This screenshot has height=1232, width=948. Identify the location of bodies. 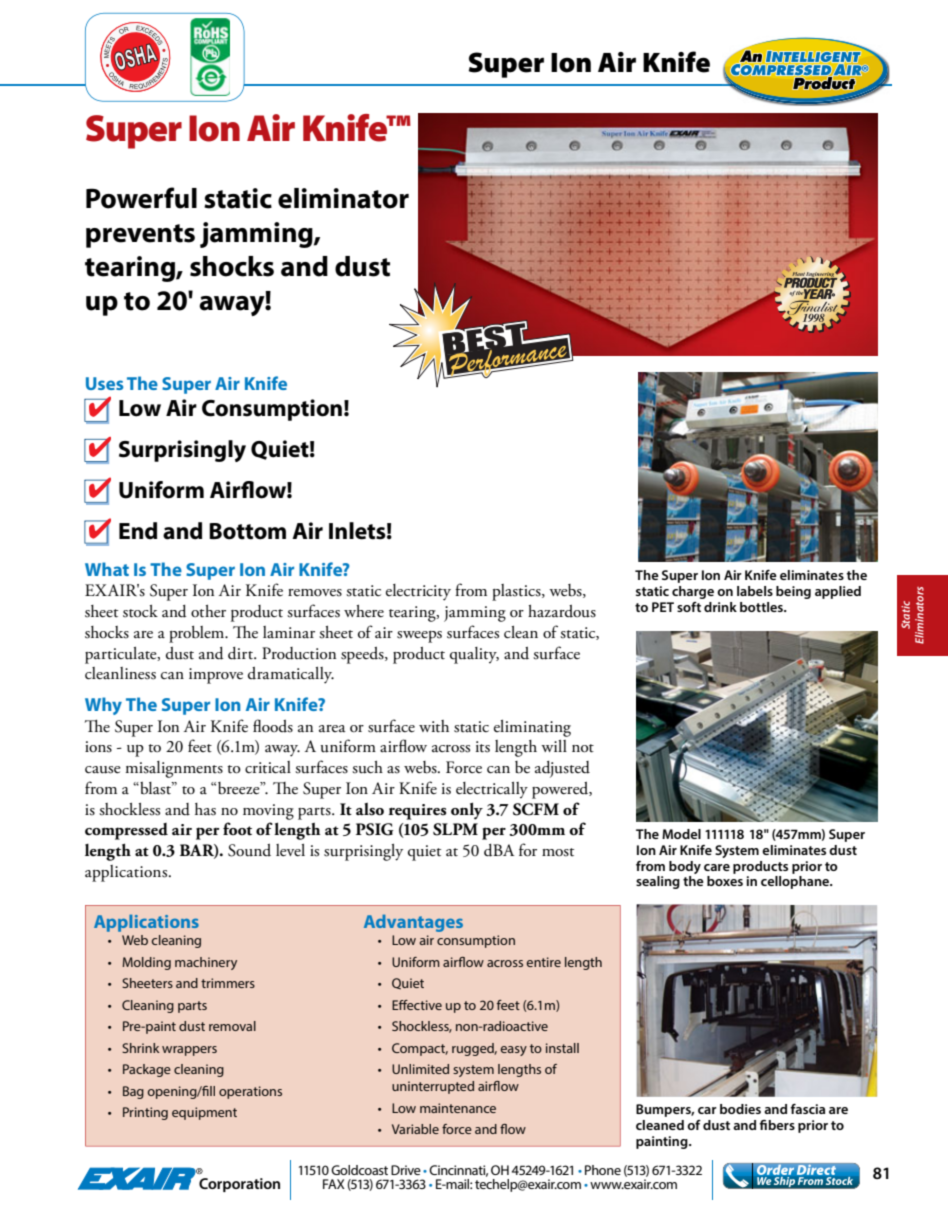
(740, 1109).
